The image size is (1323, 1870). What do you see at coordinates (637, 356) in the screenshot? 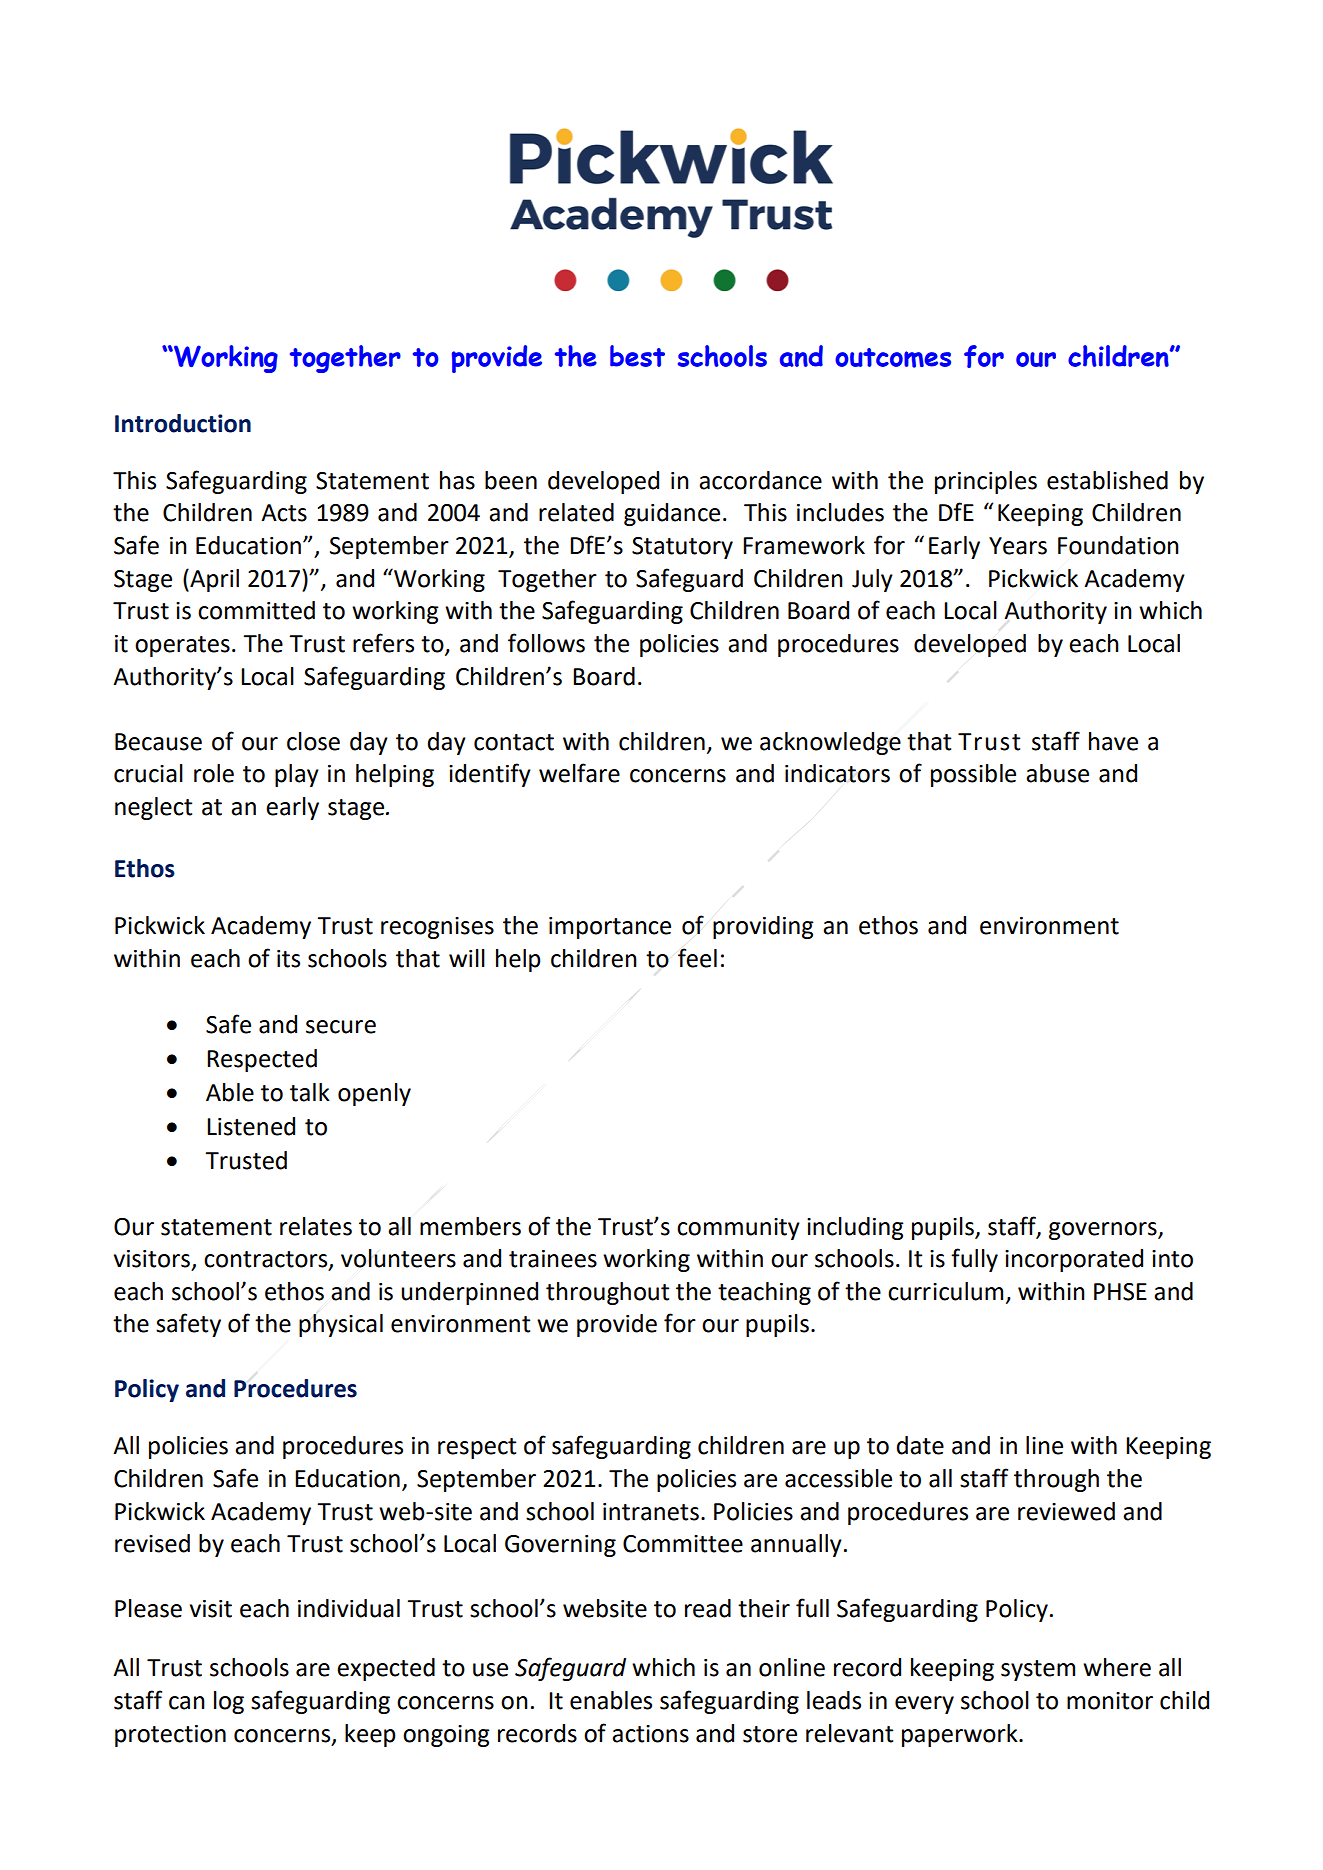
I see `best` at bounding box center [637, 356].
